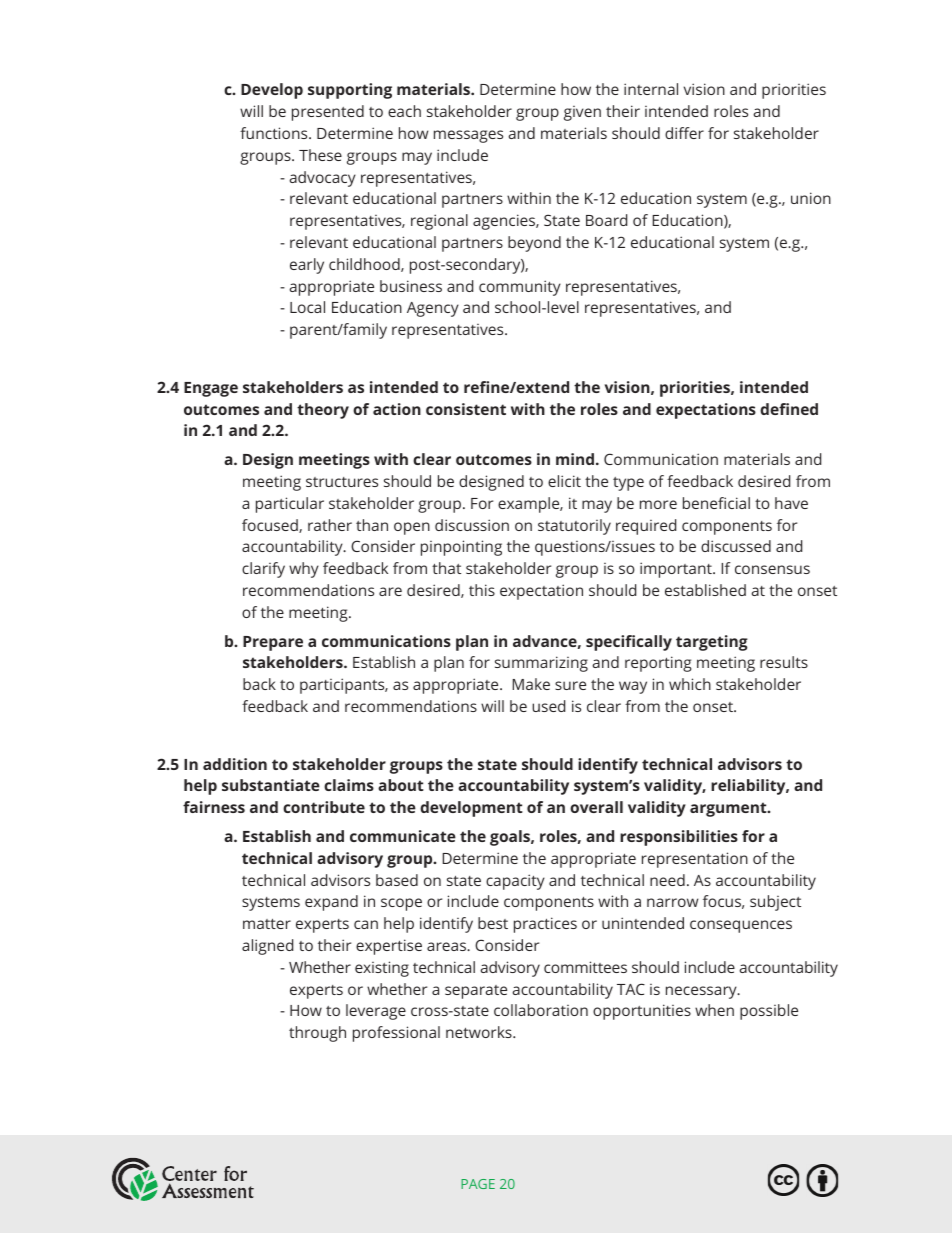  What do you see at coordinates (323, 411) in the image?
I see `theory` at bounding box center [323, 411].
